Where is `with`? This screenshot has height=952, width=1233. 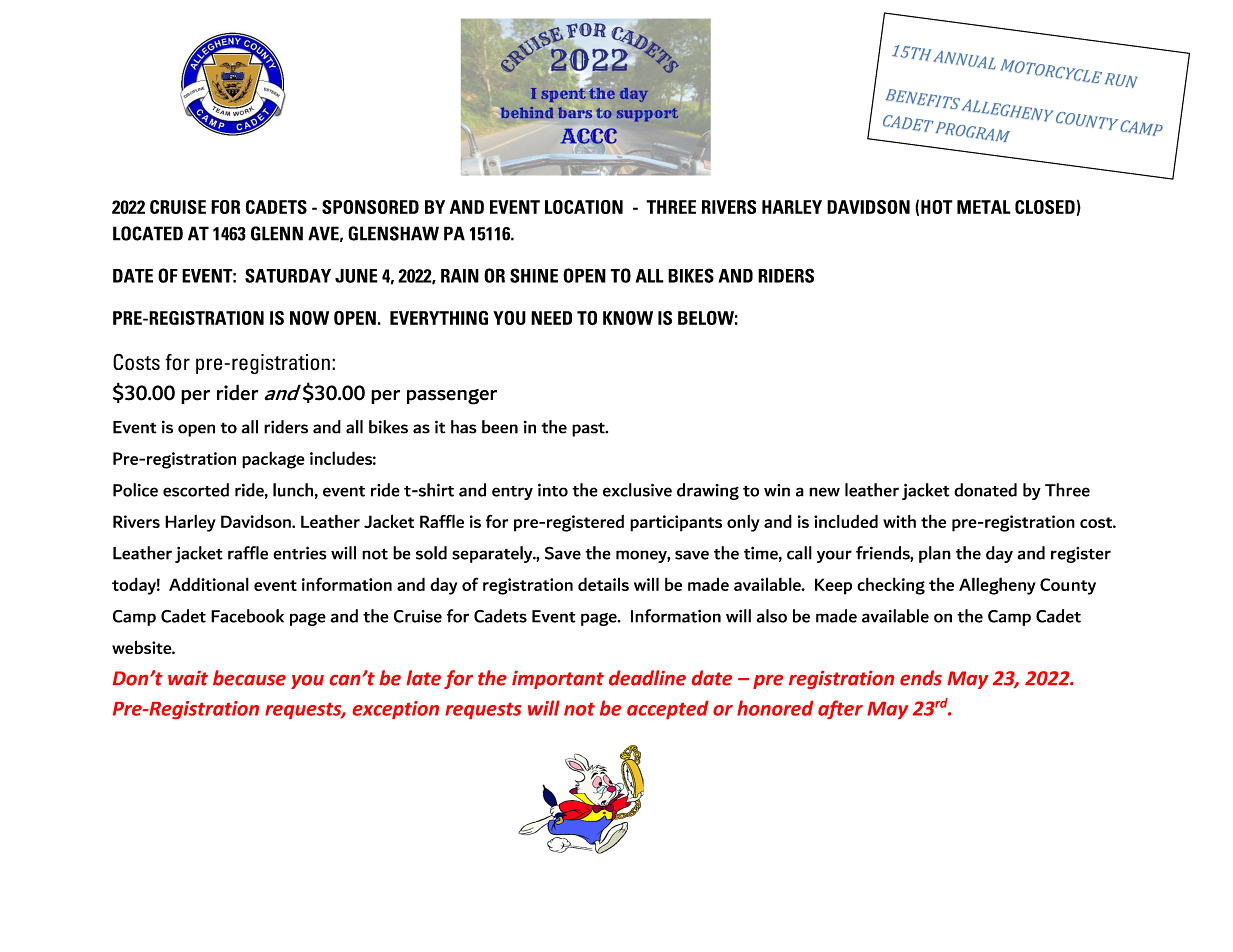
with is located at coordinates (899, 521).
